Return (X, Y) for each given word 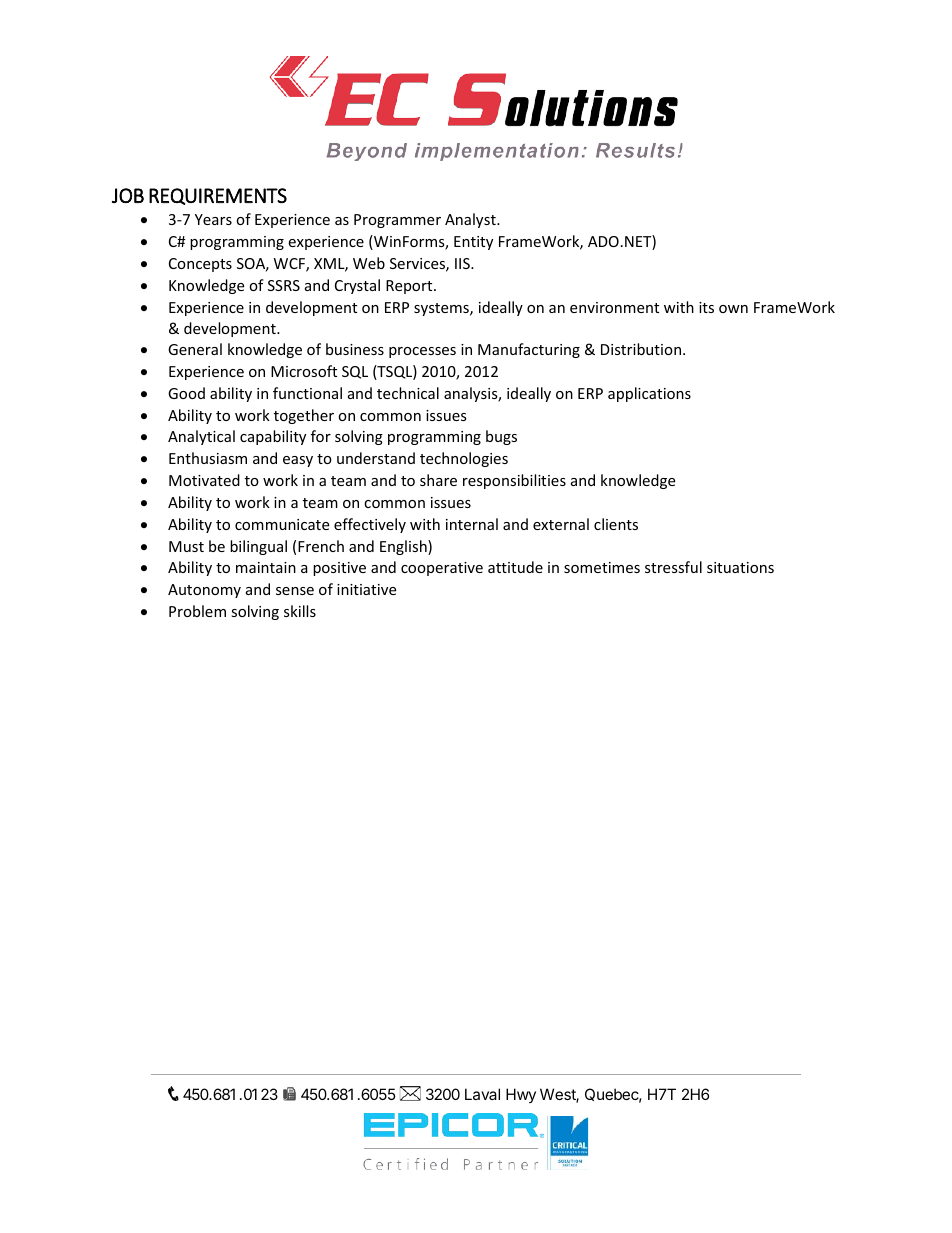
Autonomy (204, 591)
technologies (464, 459)
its (706, 307)
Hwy (521, 1095)
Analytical (201, 437)
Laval (482, 1094)
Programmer (397, 221)
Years (213, 219)
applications (649, 394)
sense (295, 591)
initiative (366, 589)
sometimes (602, 567)
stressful (673, 567)
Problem (197, 611)
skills (300, 611)
